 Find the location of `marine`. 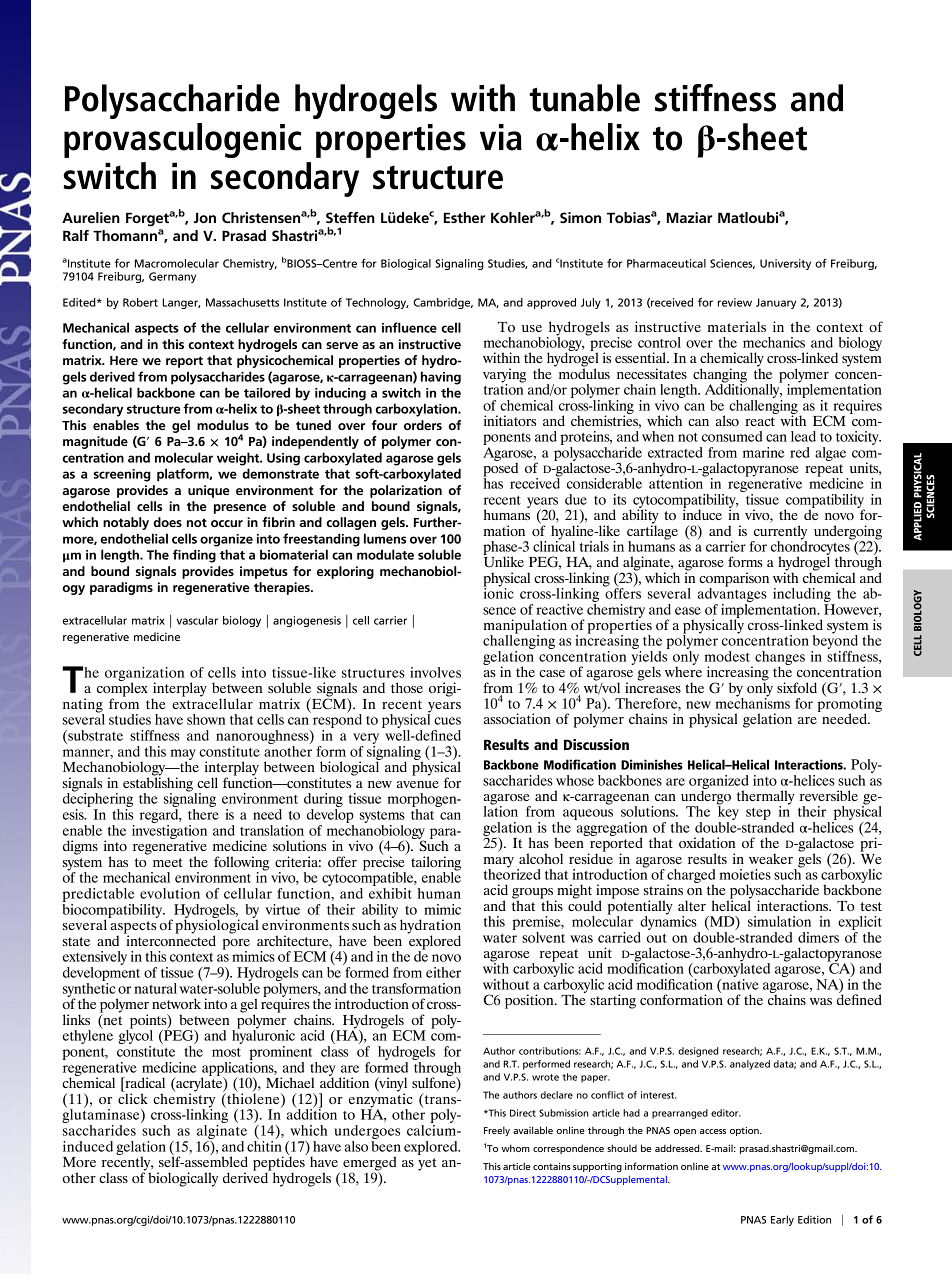

marine is located at coordinates (763, 452).
